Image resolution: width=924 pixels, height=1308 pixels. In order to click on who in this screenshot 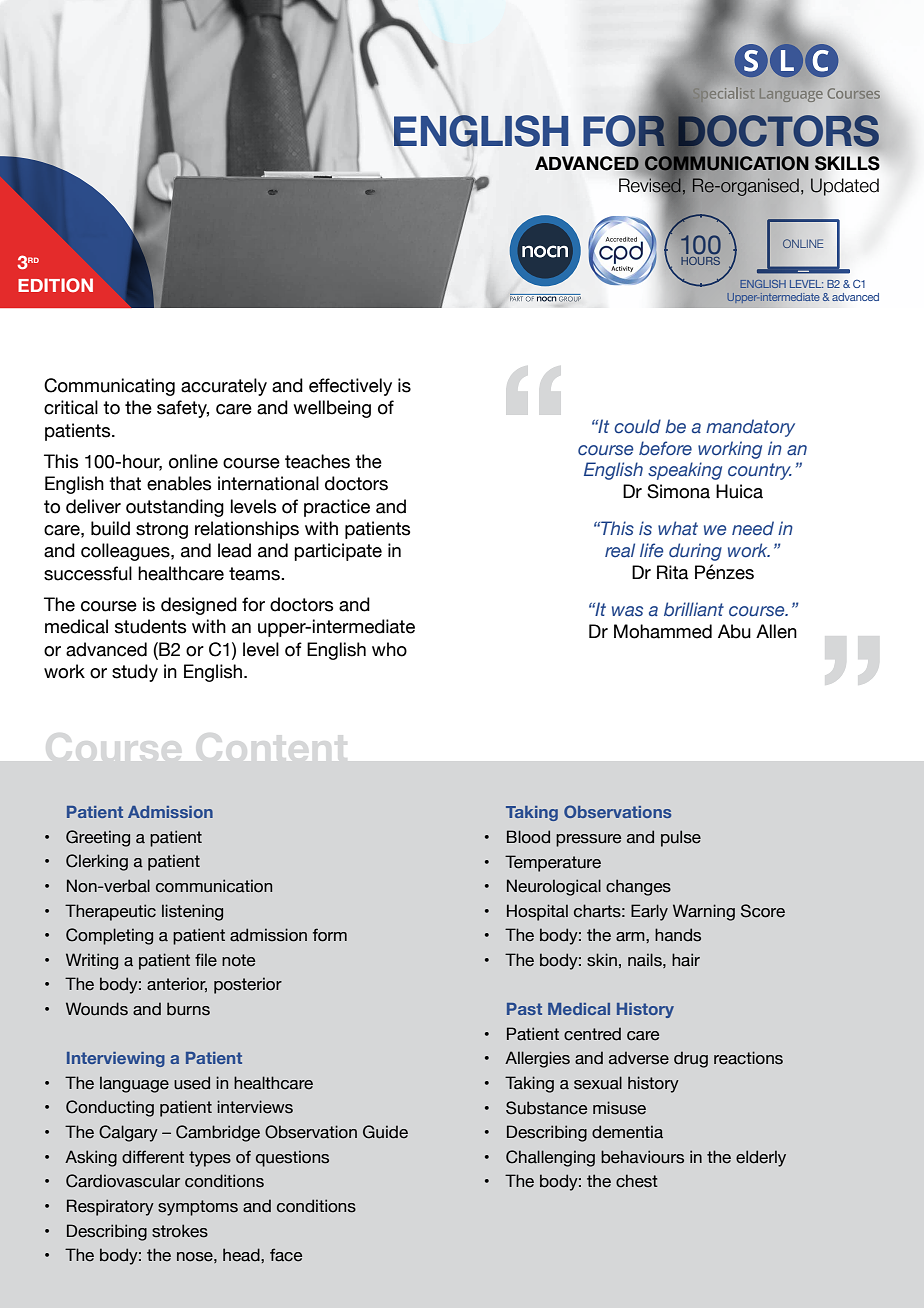, I will do `click(389, 649)`.
